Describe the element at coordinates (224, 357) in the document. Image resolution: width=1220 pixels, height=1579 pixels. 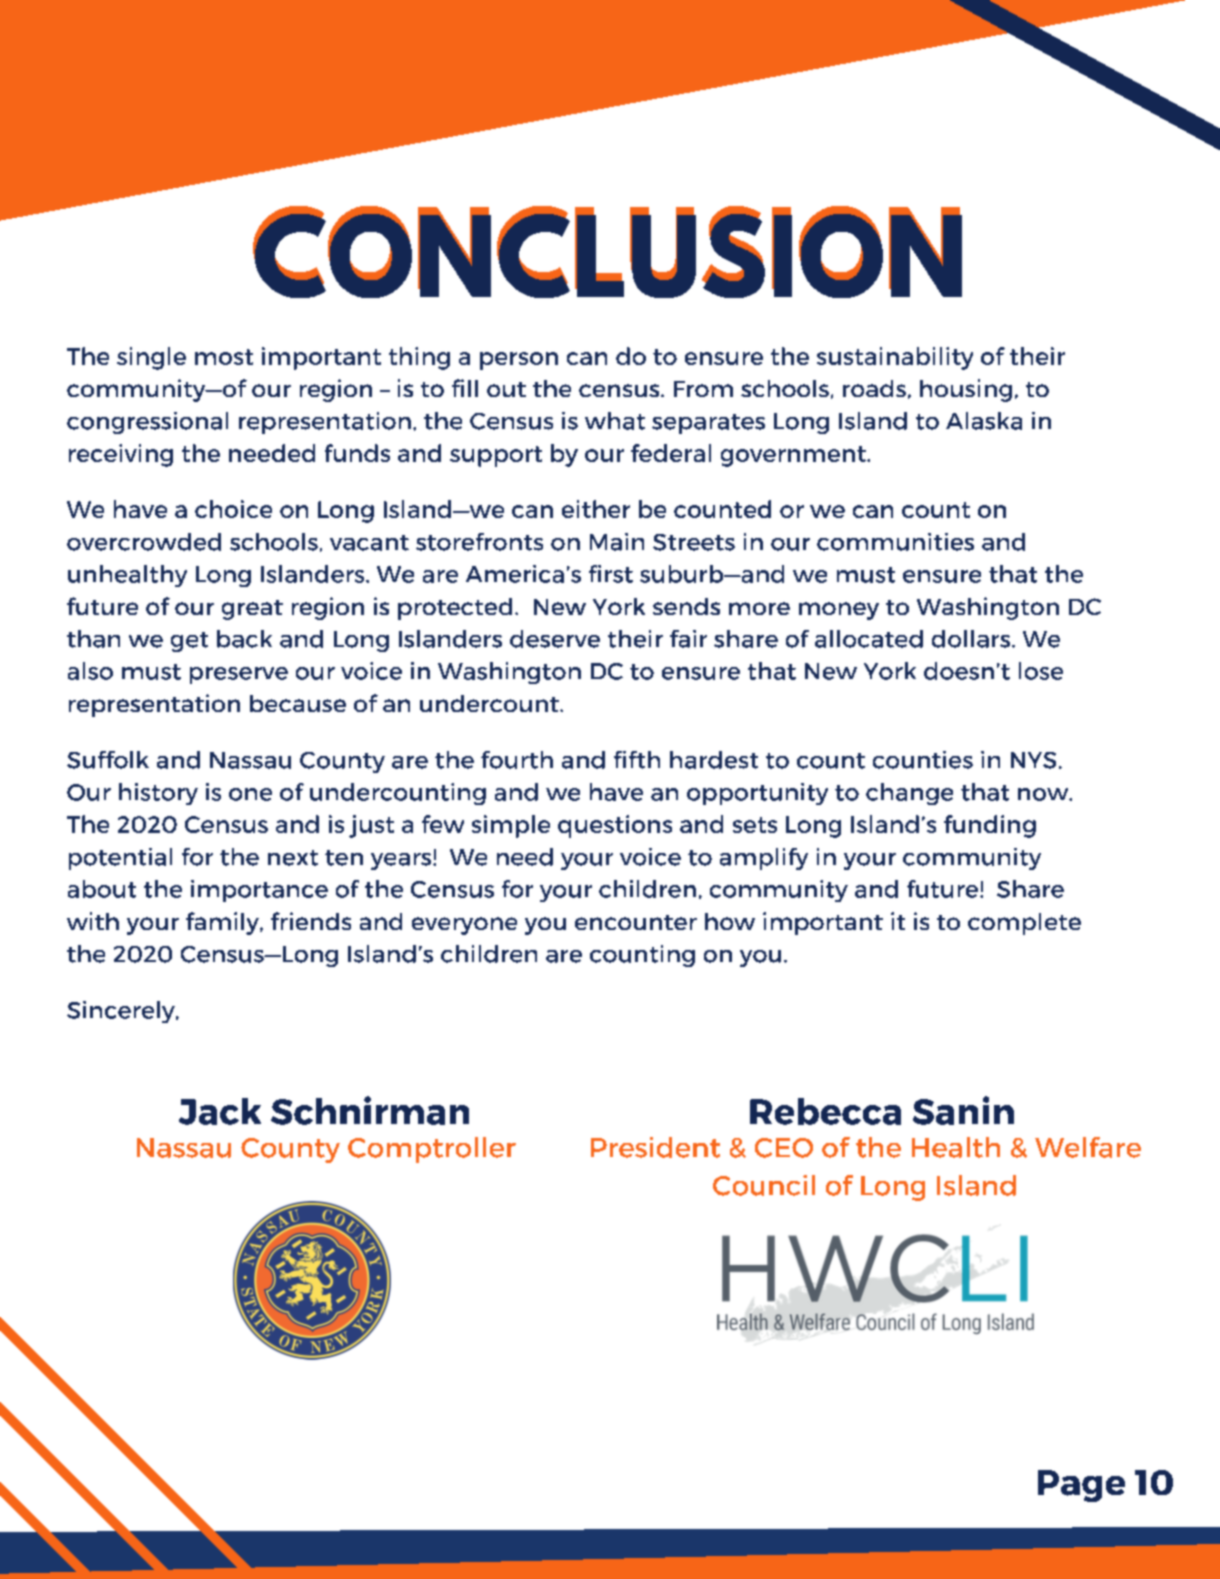
I see `most` at that location.
